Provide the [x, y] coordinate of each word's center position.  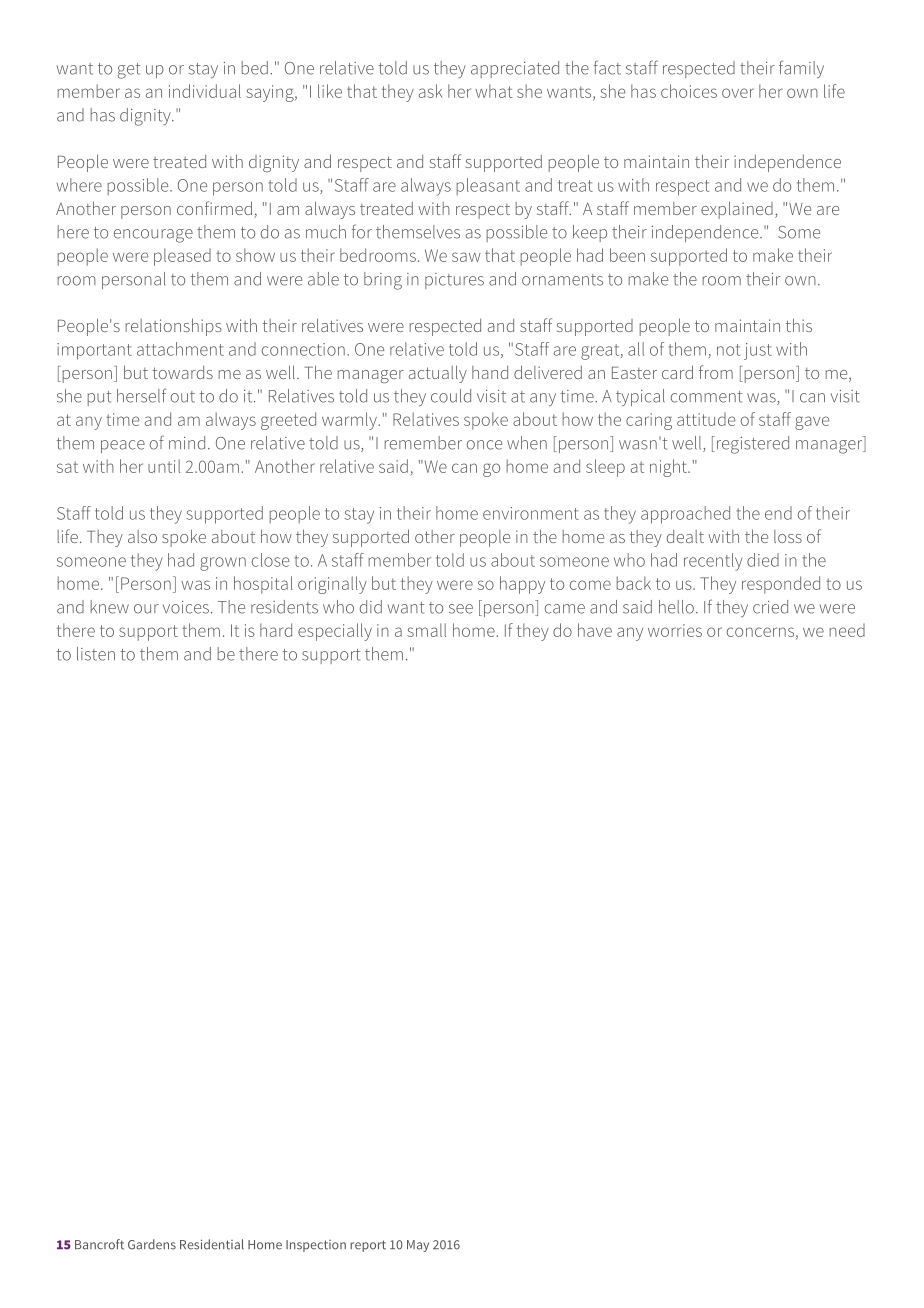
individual [205, 91]
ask [431, 91]
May [418, 1246]
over [738, 93]
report [368, 1246]
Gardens [152, 1244]
